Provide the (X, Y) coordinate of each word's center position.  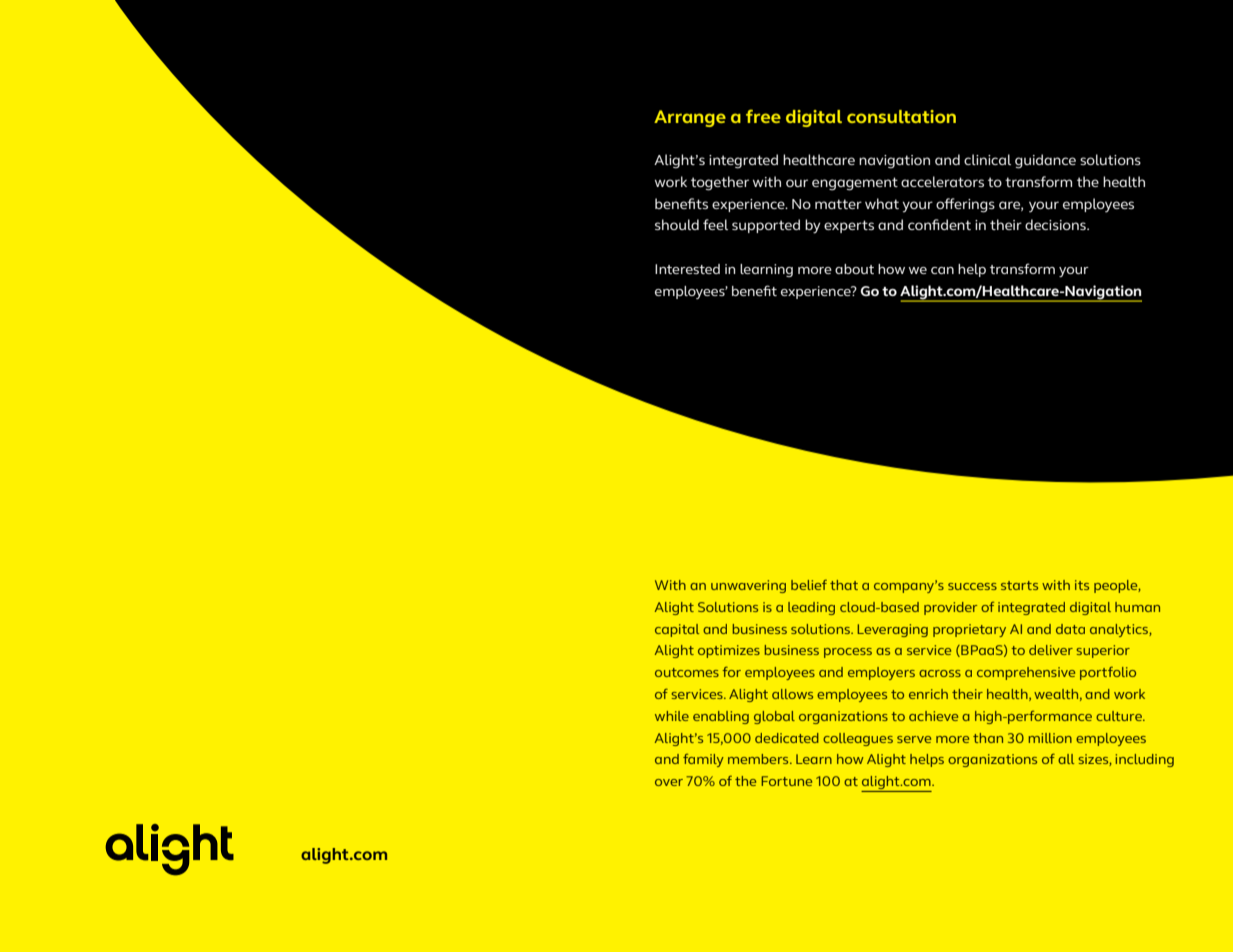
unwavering (748, 586)
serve (914, 739)
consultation (901, 116)
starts (1019, 585)
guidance (1045, 161)
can (942, 270)
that (844, 585)
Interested (687, 269)
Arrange (690, 118)
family (703, 760)
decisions (1056, 224)
